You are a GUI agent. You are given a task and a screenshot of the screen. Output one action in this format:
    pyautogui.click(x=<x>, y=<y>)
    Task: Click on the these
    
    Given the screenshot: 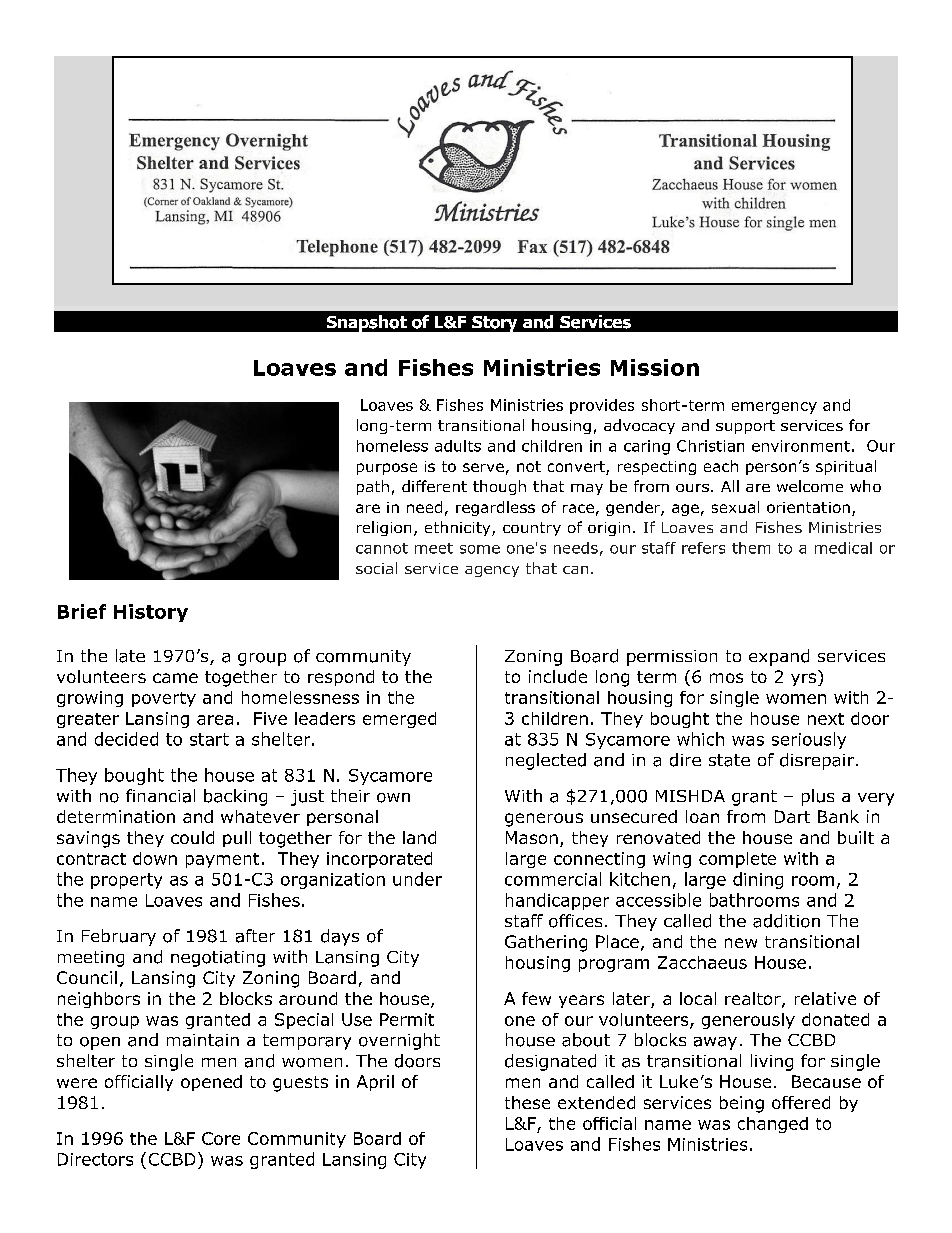 What is the action you would take?
    pyautogui.click(x=527, y=1102)
